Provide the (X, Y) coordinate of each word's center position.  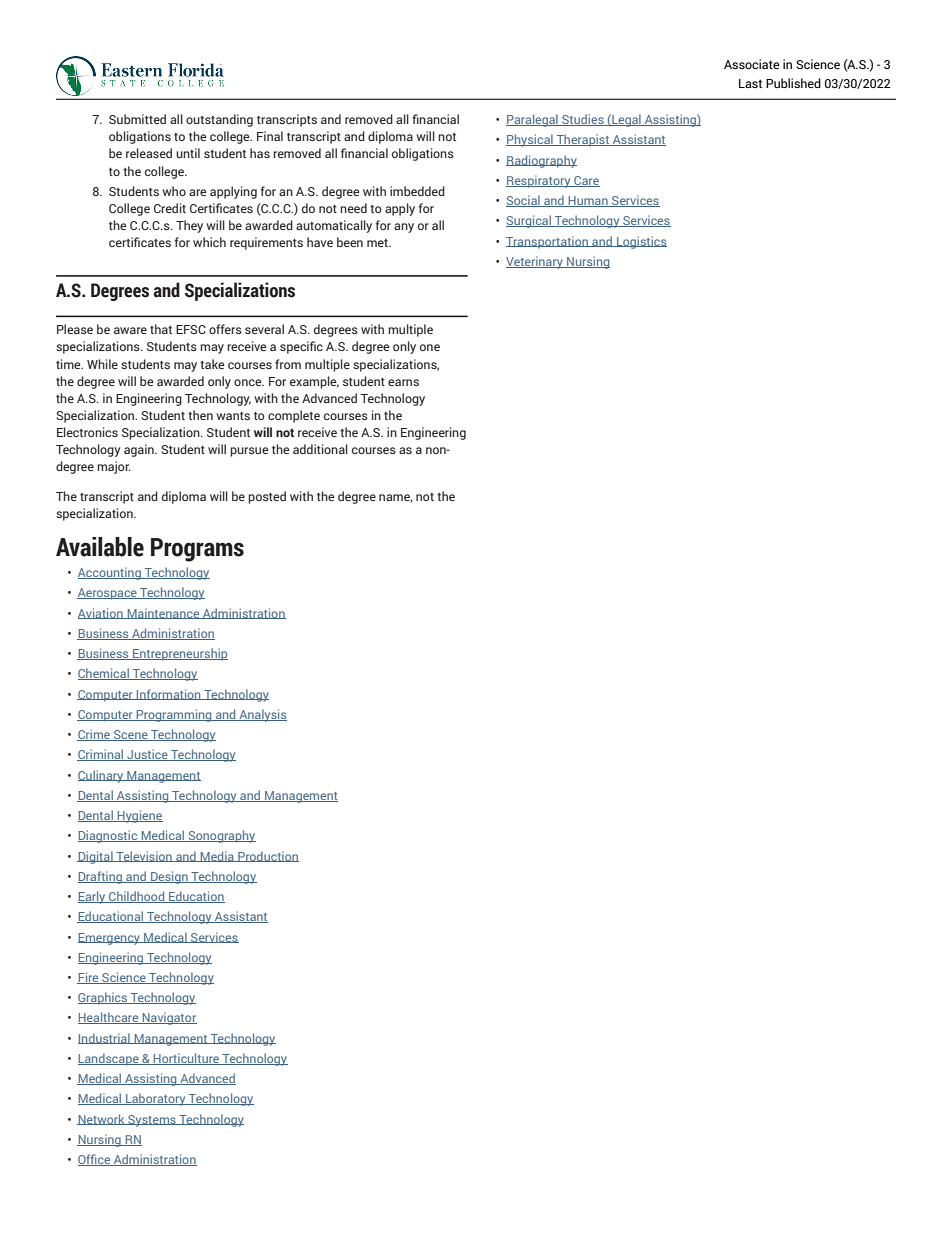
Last (750, 83)
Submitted (137, 119)
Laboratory (156, 1099)
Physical (530, 140)
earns (403, 382)
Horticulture (186, 1059)
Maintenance (163, 613)
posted (267, 497)
